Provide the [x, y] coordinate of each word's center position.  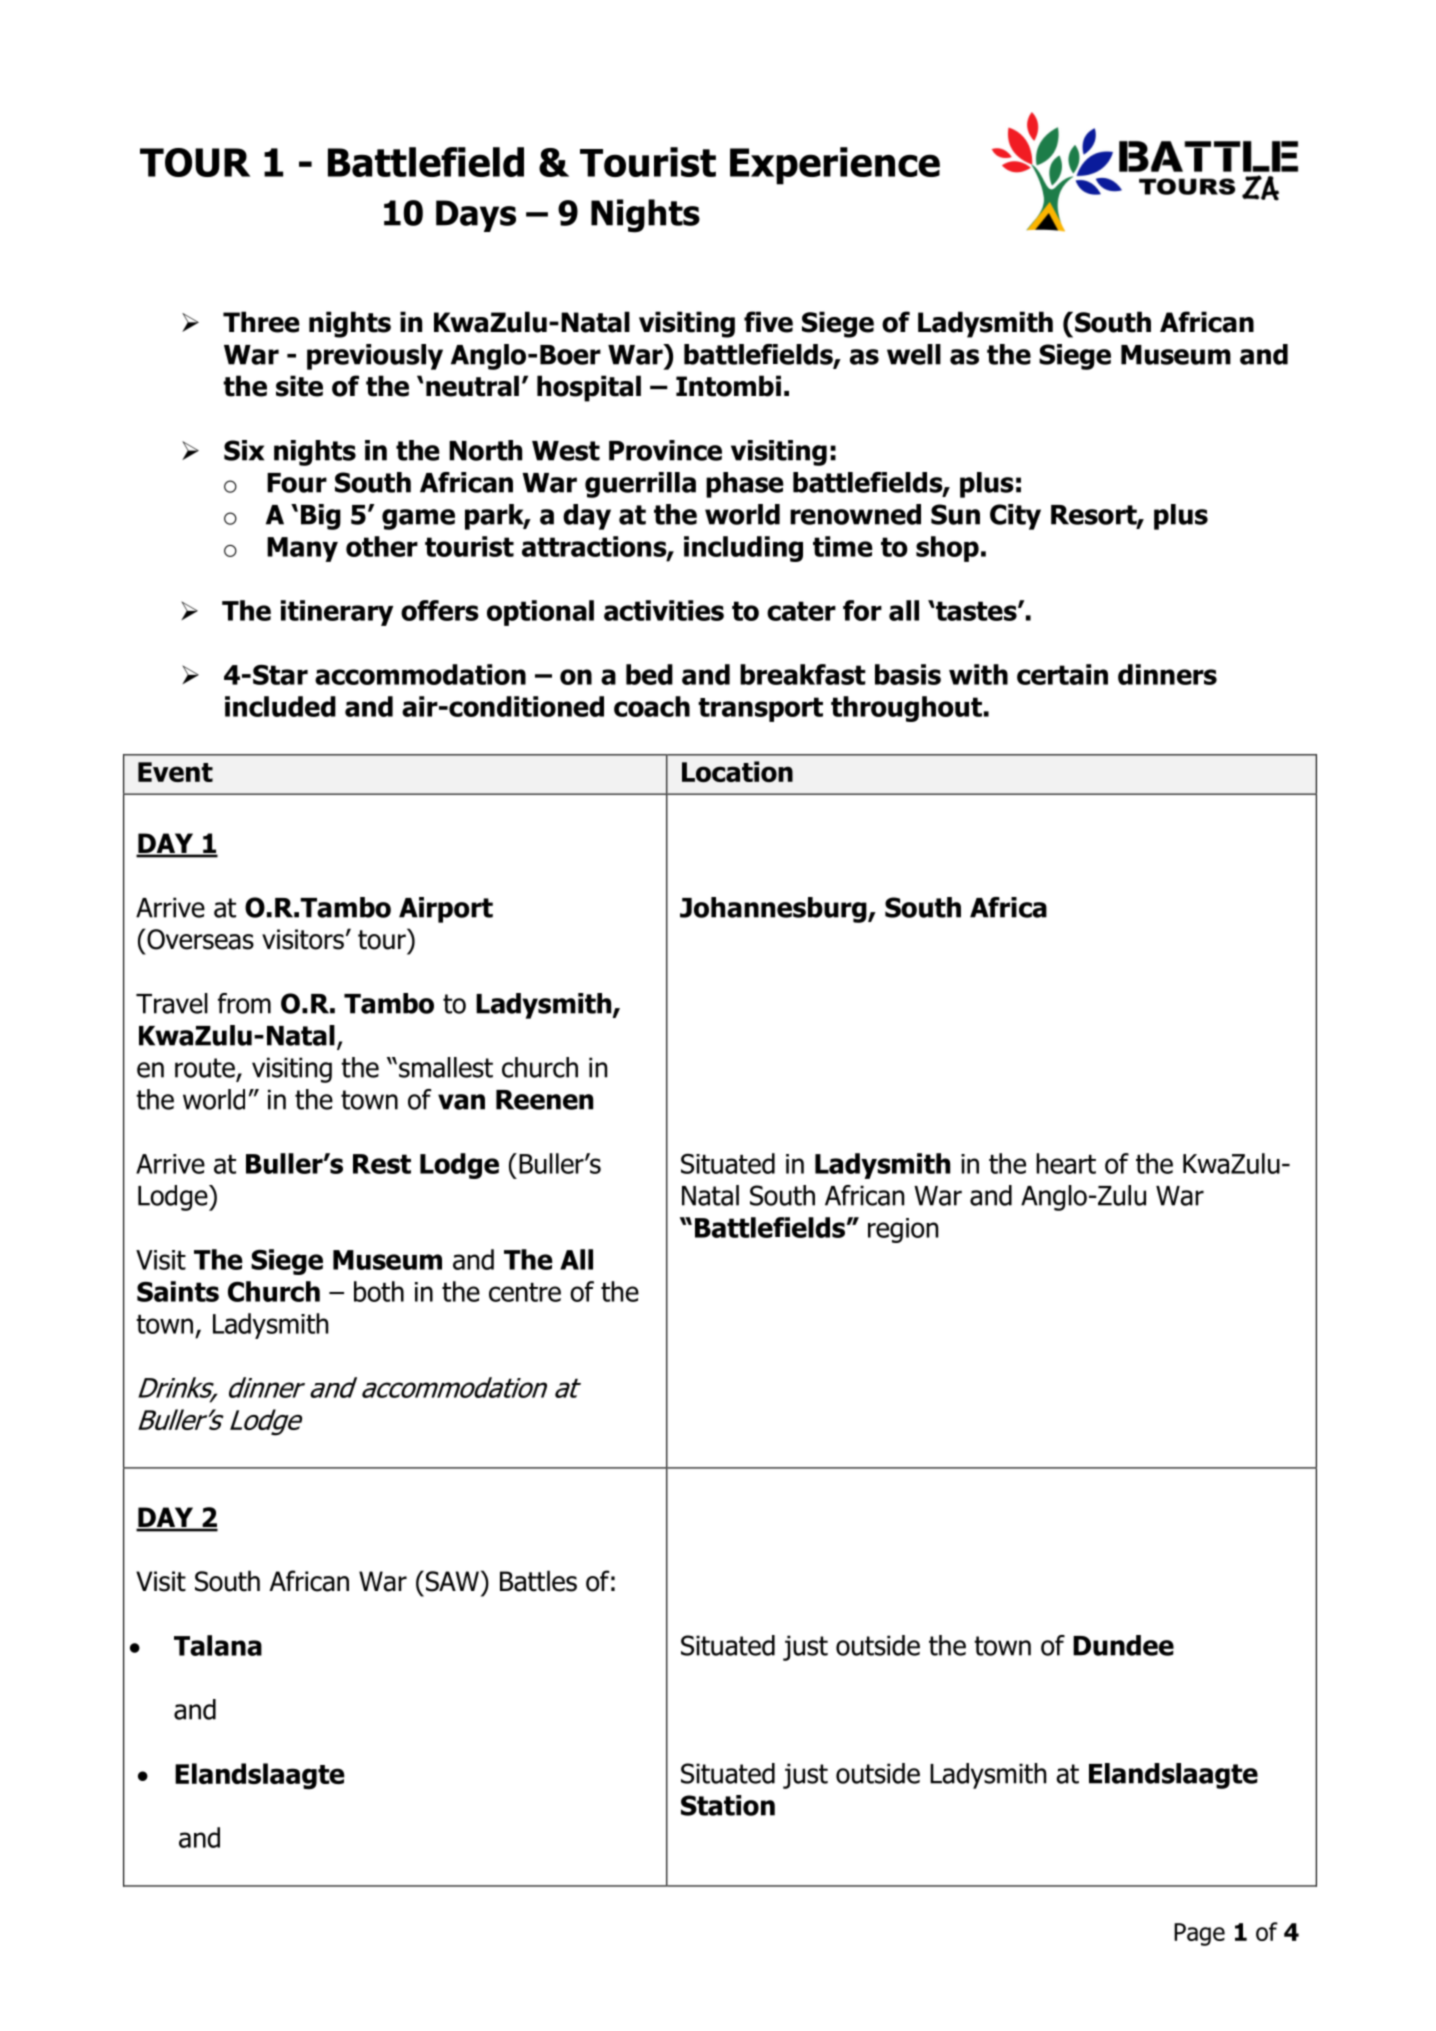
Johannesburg [774, 910]
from [244, 1003]
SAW [451, 1581]
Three [261, 322]
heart [1066, 1163]
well [914, 354]
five [768, 322]
